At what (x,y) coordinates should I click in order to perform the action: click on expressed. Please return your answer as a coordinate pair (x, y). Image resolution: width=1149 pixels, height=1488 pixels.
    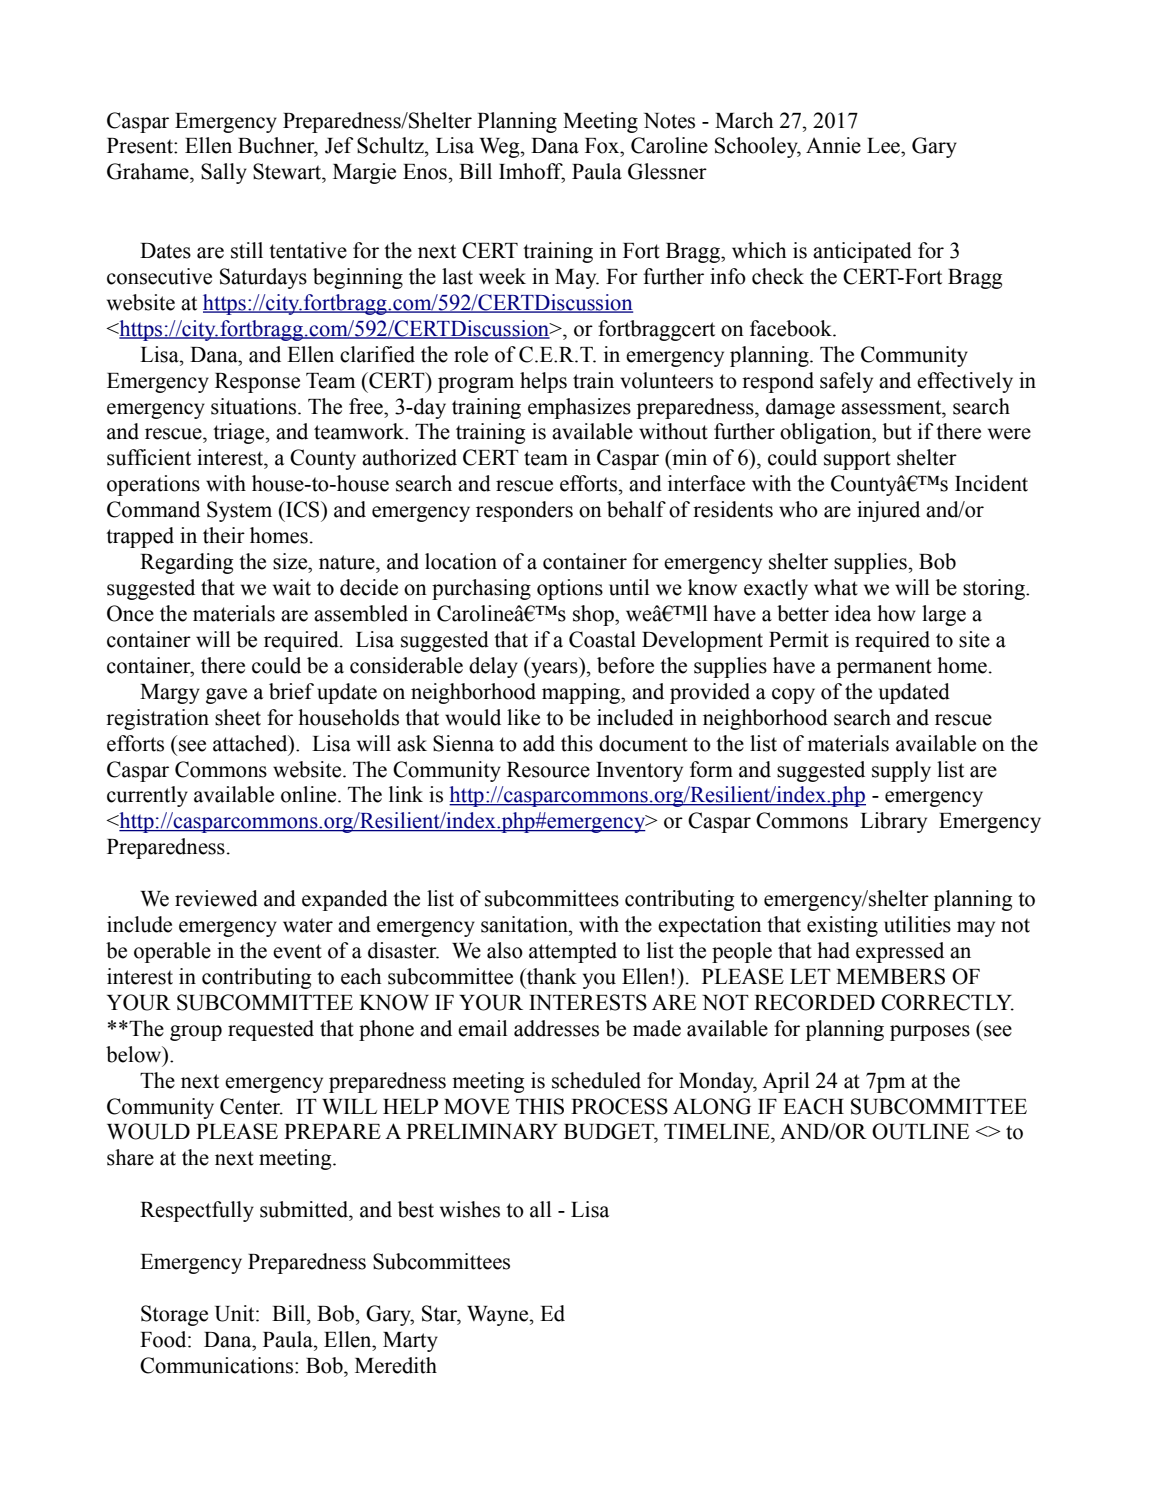
    Looking at the image, I should click on (900, 952).
